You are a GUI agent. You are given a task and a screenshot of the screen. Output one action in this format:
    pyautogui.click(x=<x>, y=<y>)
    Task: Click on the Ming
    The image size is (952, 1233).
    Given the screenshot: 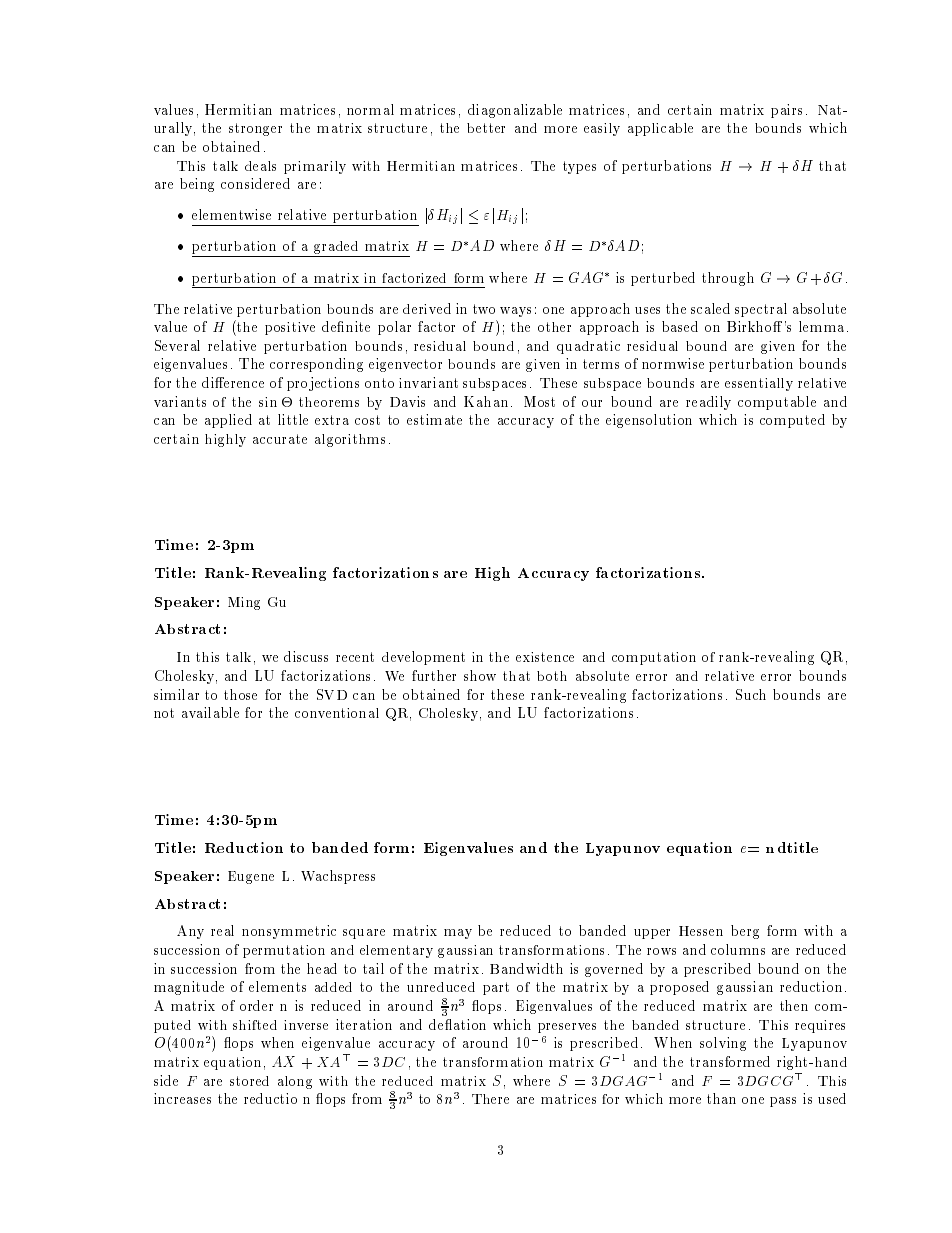 What is the action you would take?
    pyautogui.click(x=244, y=603)
